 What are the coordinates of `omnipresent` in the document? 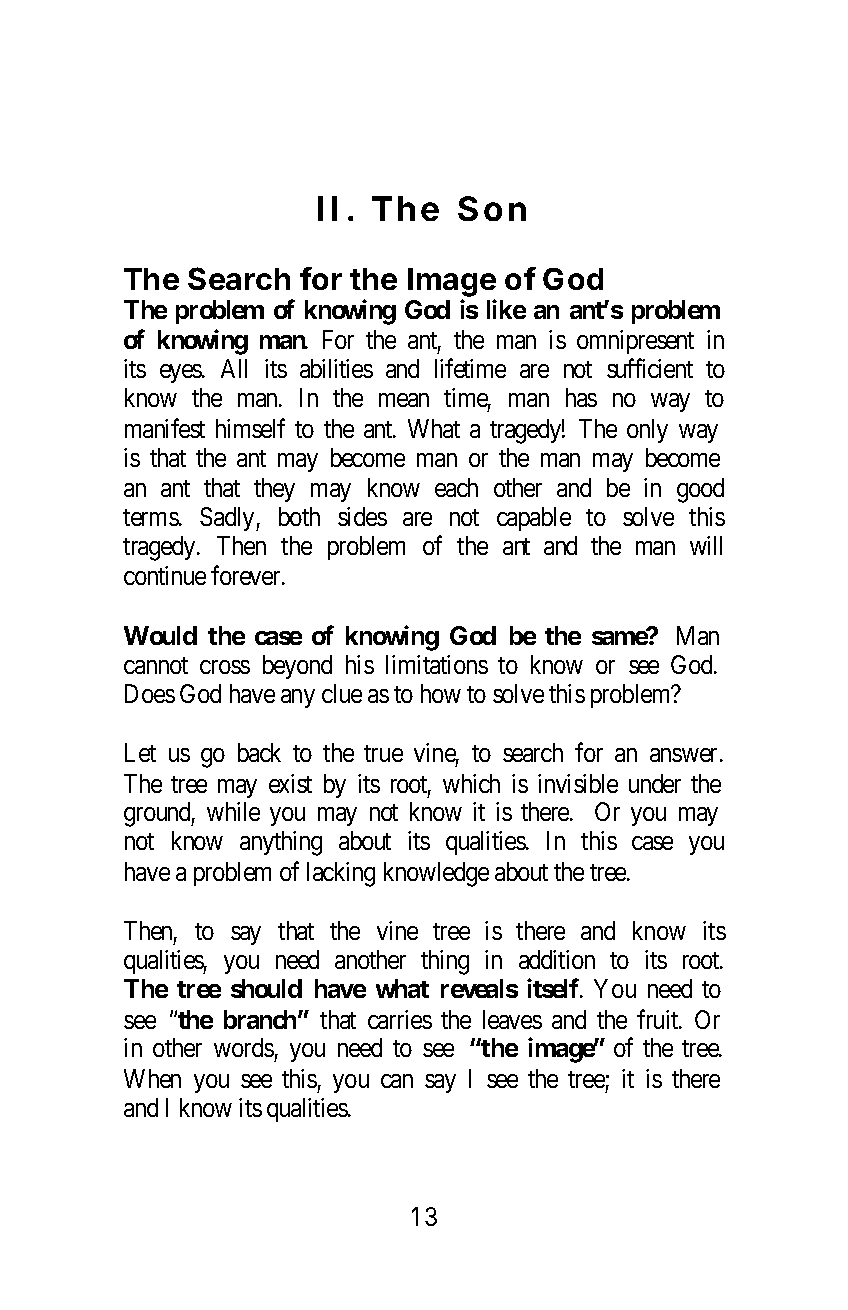 It's located at (635, 342).
